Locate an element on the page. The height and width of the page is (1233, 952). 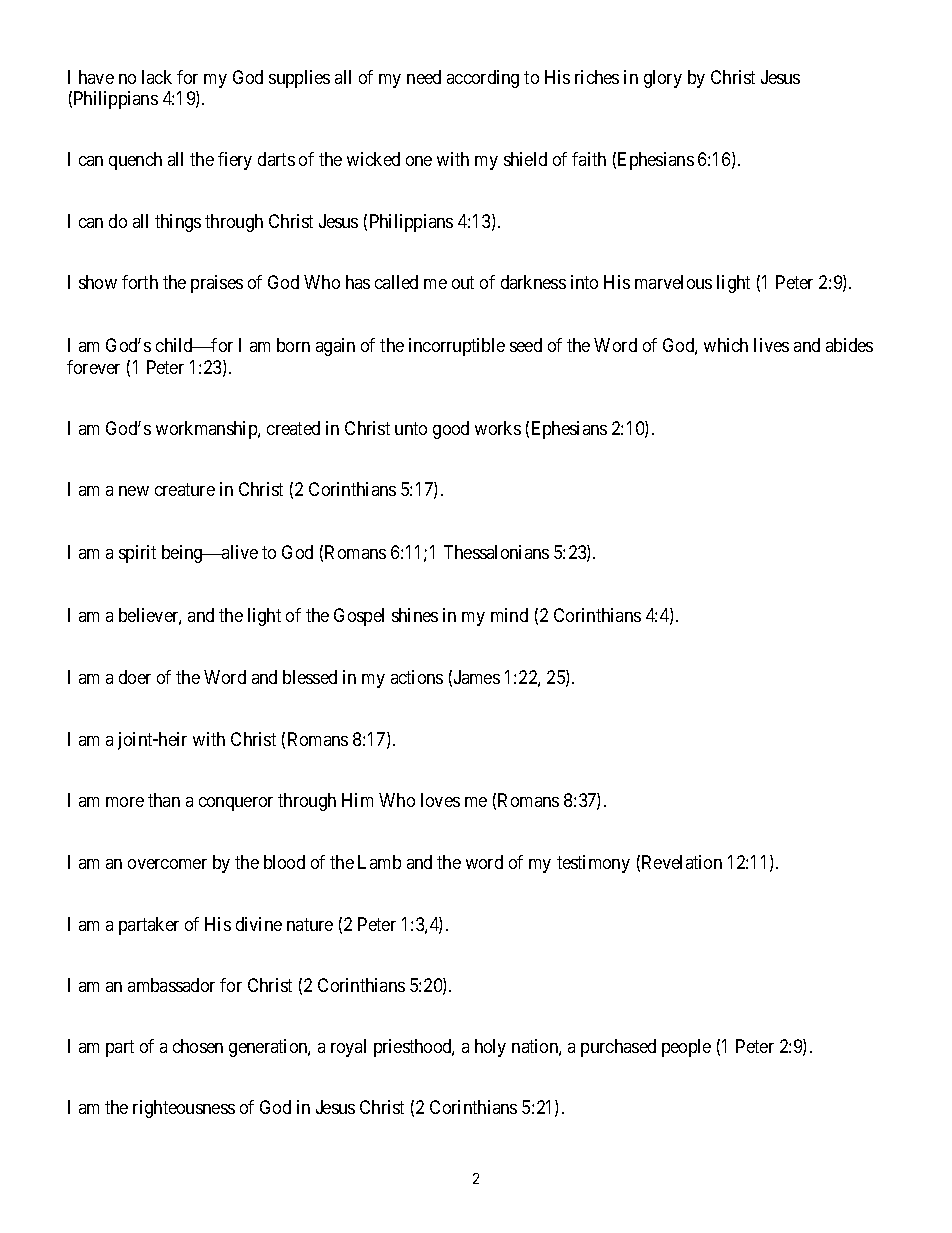
mind is located at coordinates (509, 615).
